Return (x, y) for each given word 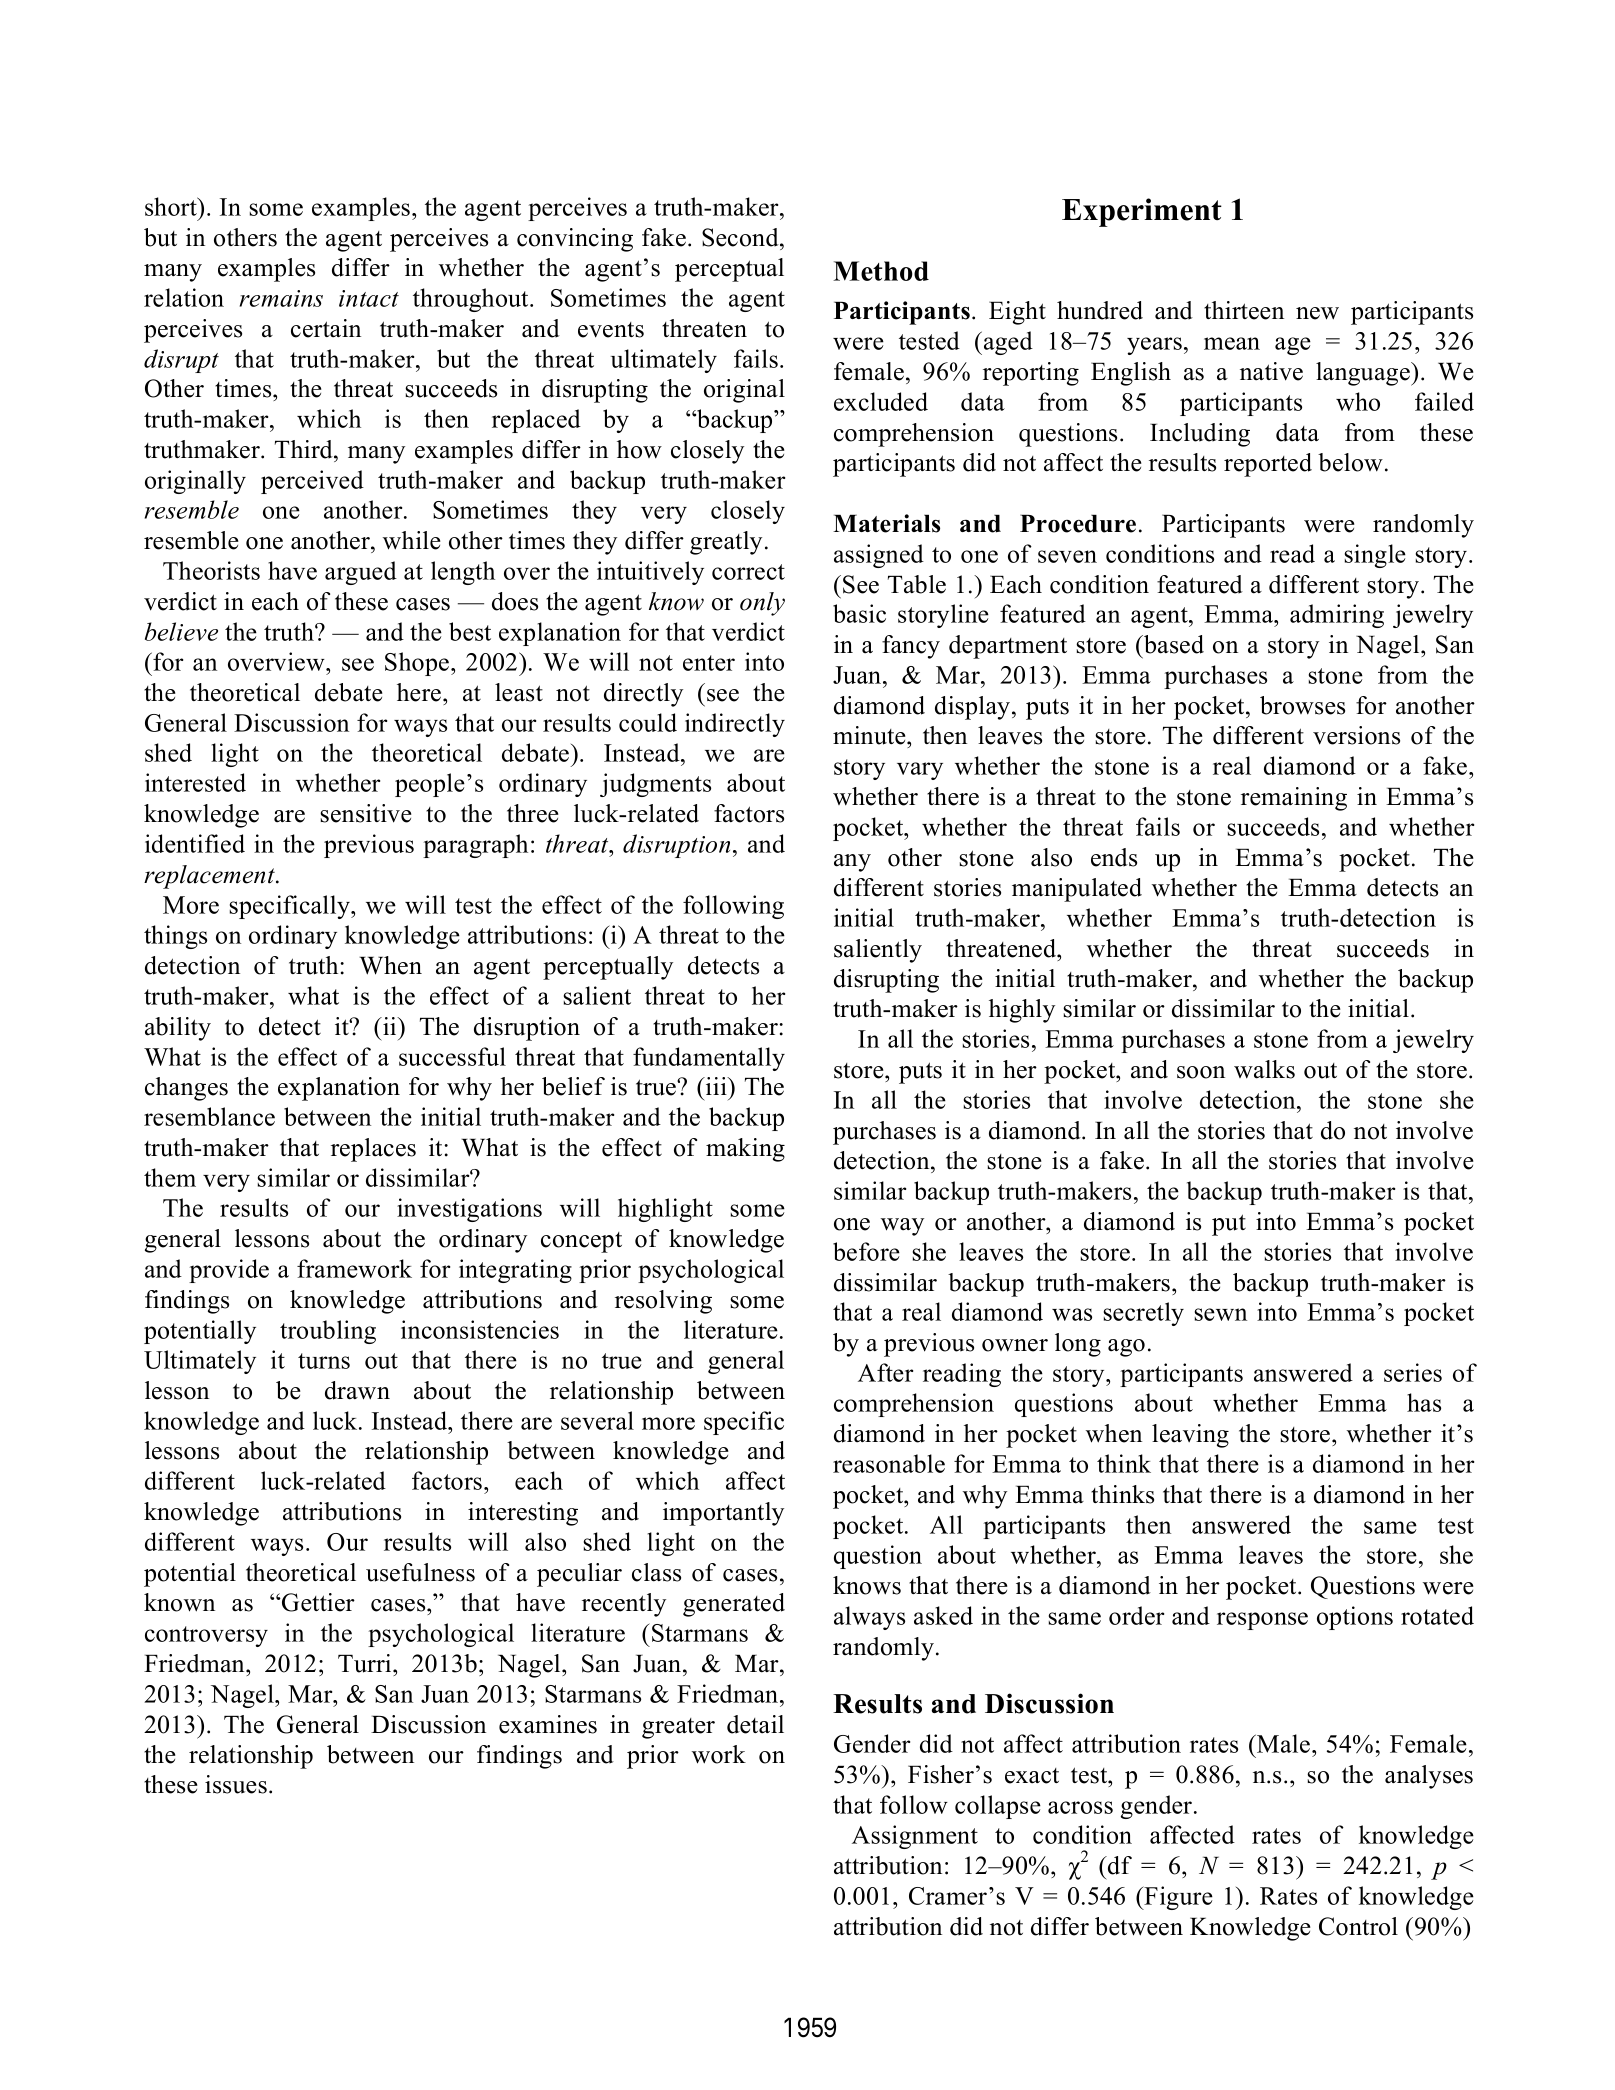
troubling (328, 1332)
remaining (1294, 799)
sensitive (366, 813)
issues (236, 1784)
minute (870, 735)
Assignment (915, 1837)
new (1317, 313)
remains (281, 298)
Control (1358, 1926)
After (885, 1372)
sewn (1221, 1314)
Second (741, 237)
